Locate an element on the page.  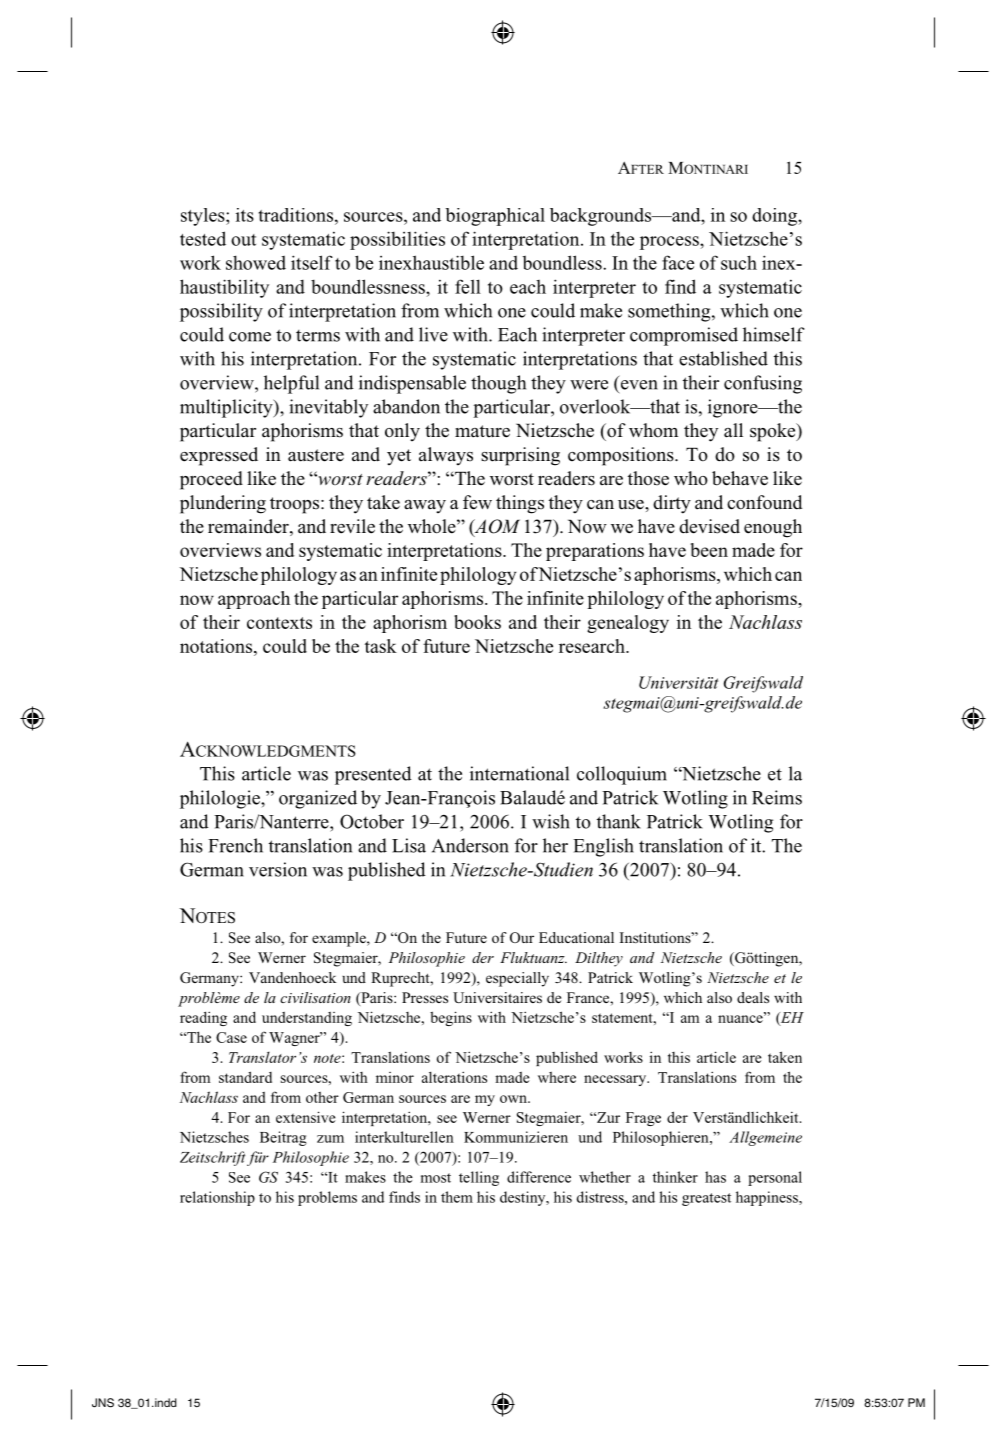
international is located at coordinates (519, 773).
